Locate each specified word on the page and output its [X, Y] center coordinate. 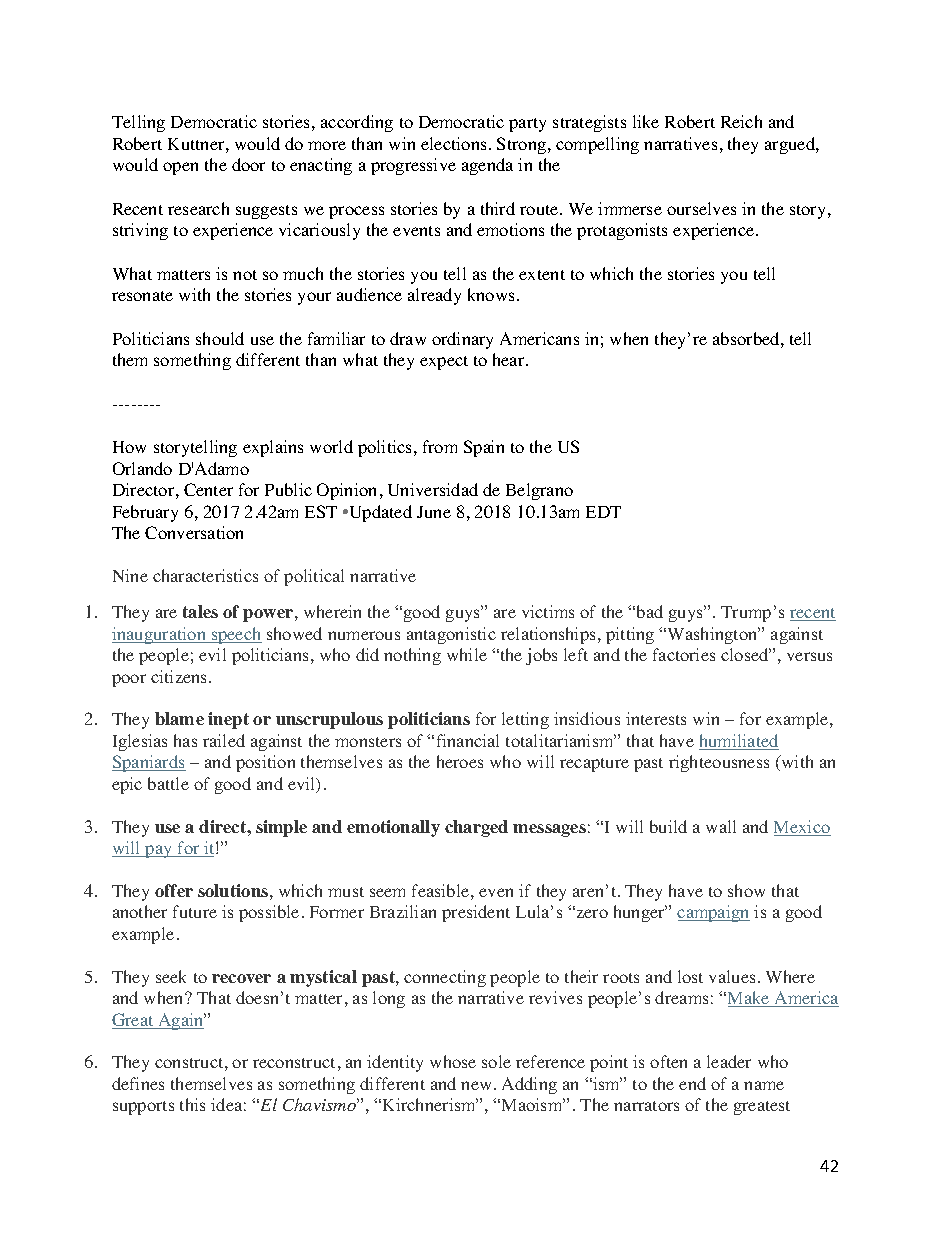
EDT [603, 512]
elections [453, 143]
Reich [741, 121]
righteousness [719, 763]
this [192, 1104]
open [180, 168]
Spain [484, 448]
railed [224, 740]
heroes [460, 761]
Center [208, 489]
